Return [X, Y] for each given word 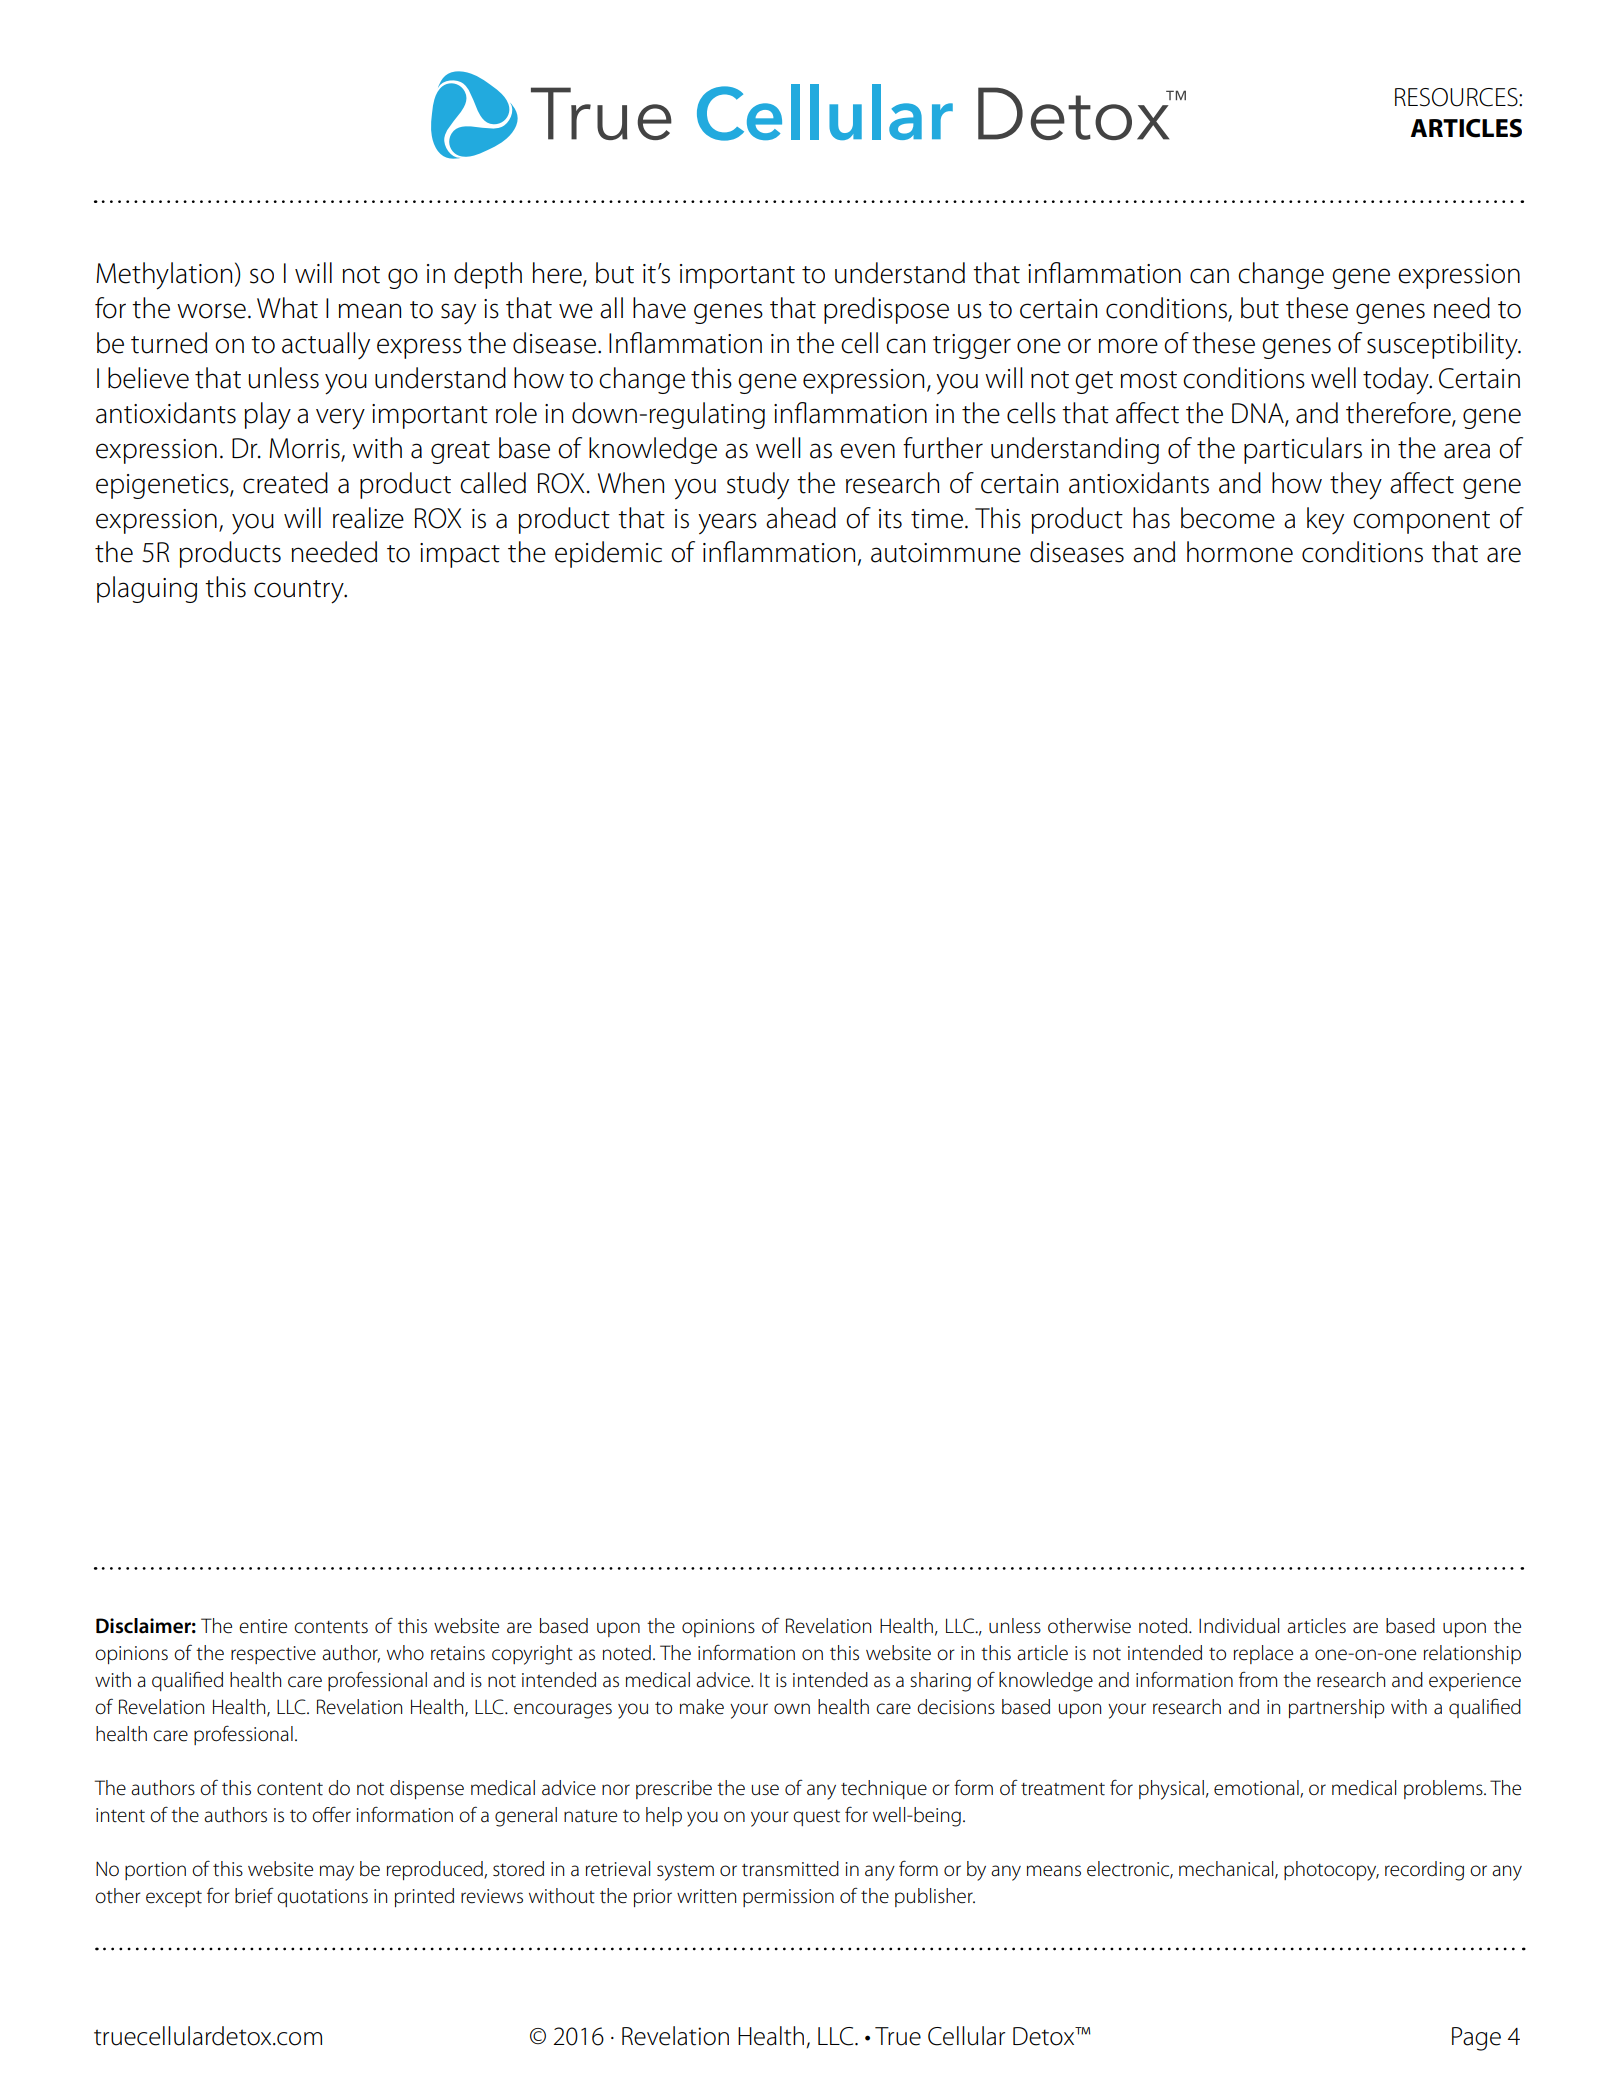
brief [254, 1896]
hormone [1240, 552]
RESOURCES [1457, 97]
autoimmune [946, 553]
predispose [886, 310]
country [300, 592]
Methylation [164, 276]
